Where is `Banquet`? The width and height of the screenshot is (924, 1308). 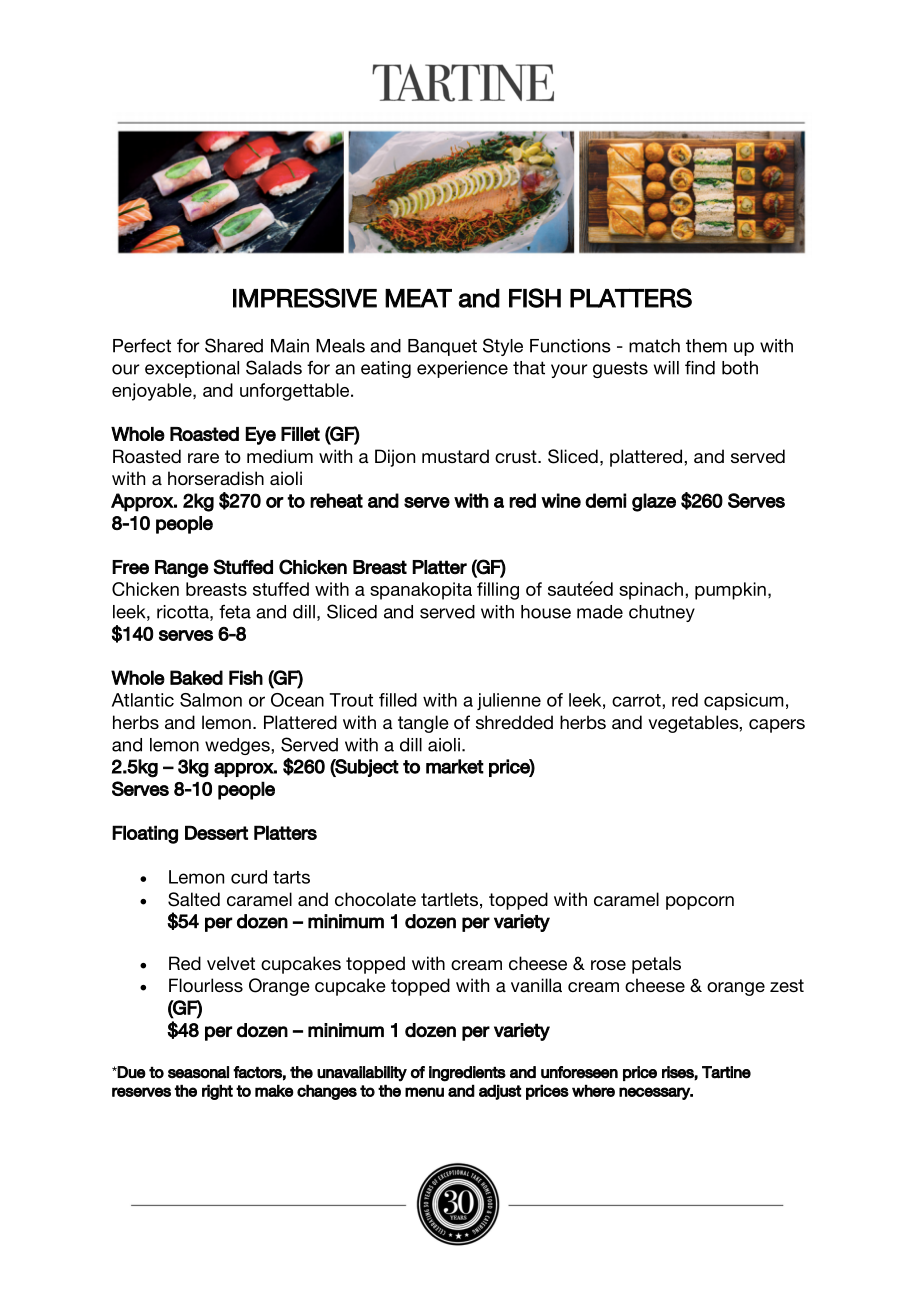 Banquet is located at coordinates (442, 347).
